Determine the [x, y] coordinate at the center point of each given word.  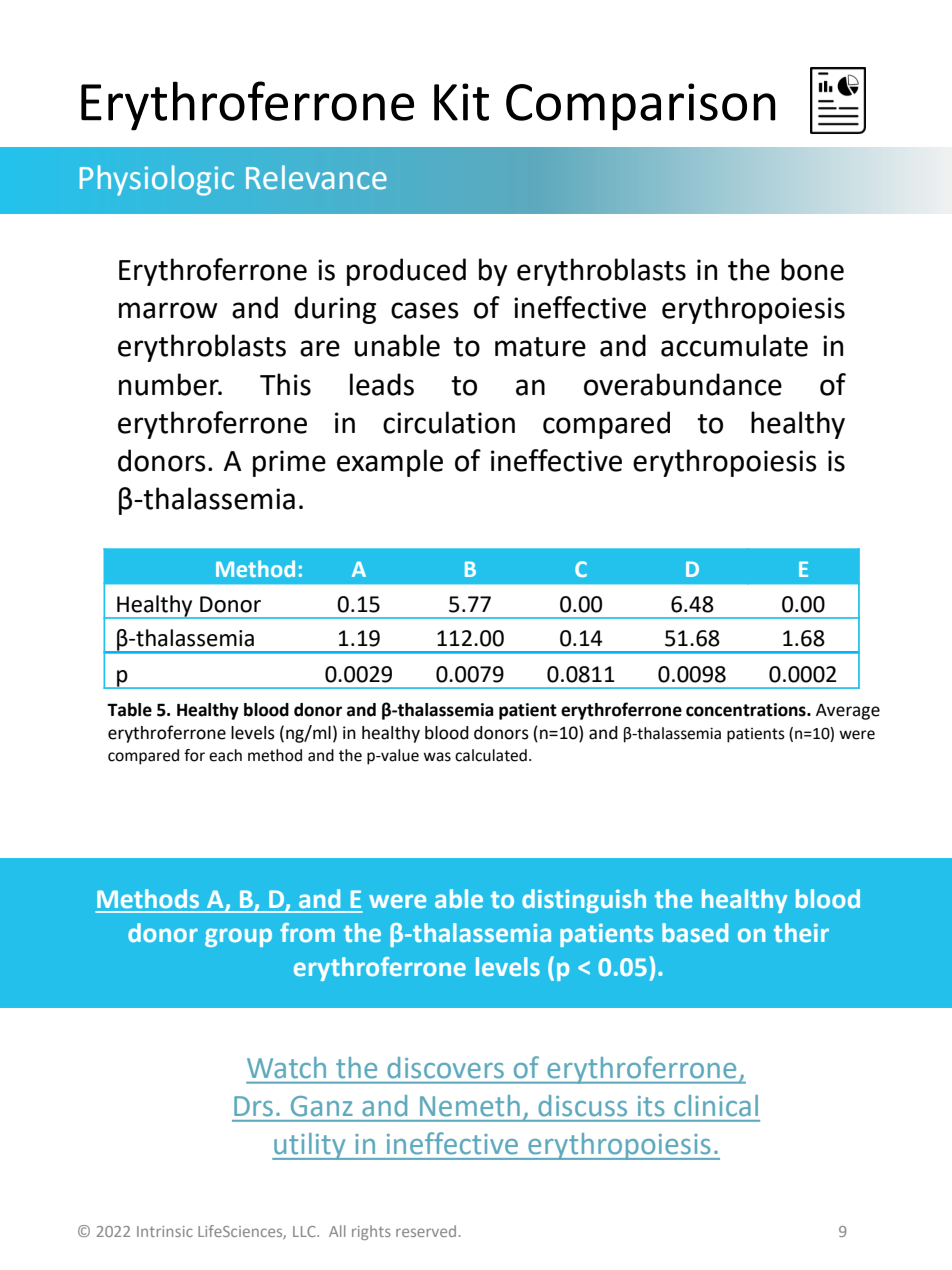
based [695, 932]
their [801, 932]
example [390, 463]
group [238, 937]
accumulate [734, 345]
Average [848, 712]
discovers [446, 1067]
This [285, 384]
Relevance [316, 177]
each [225, 755]
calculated [491, 755]
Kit [461, 102]
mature [540, 347]
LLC [305, 1231]
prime [289, 463]
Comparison [641, 107]
